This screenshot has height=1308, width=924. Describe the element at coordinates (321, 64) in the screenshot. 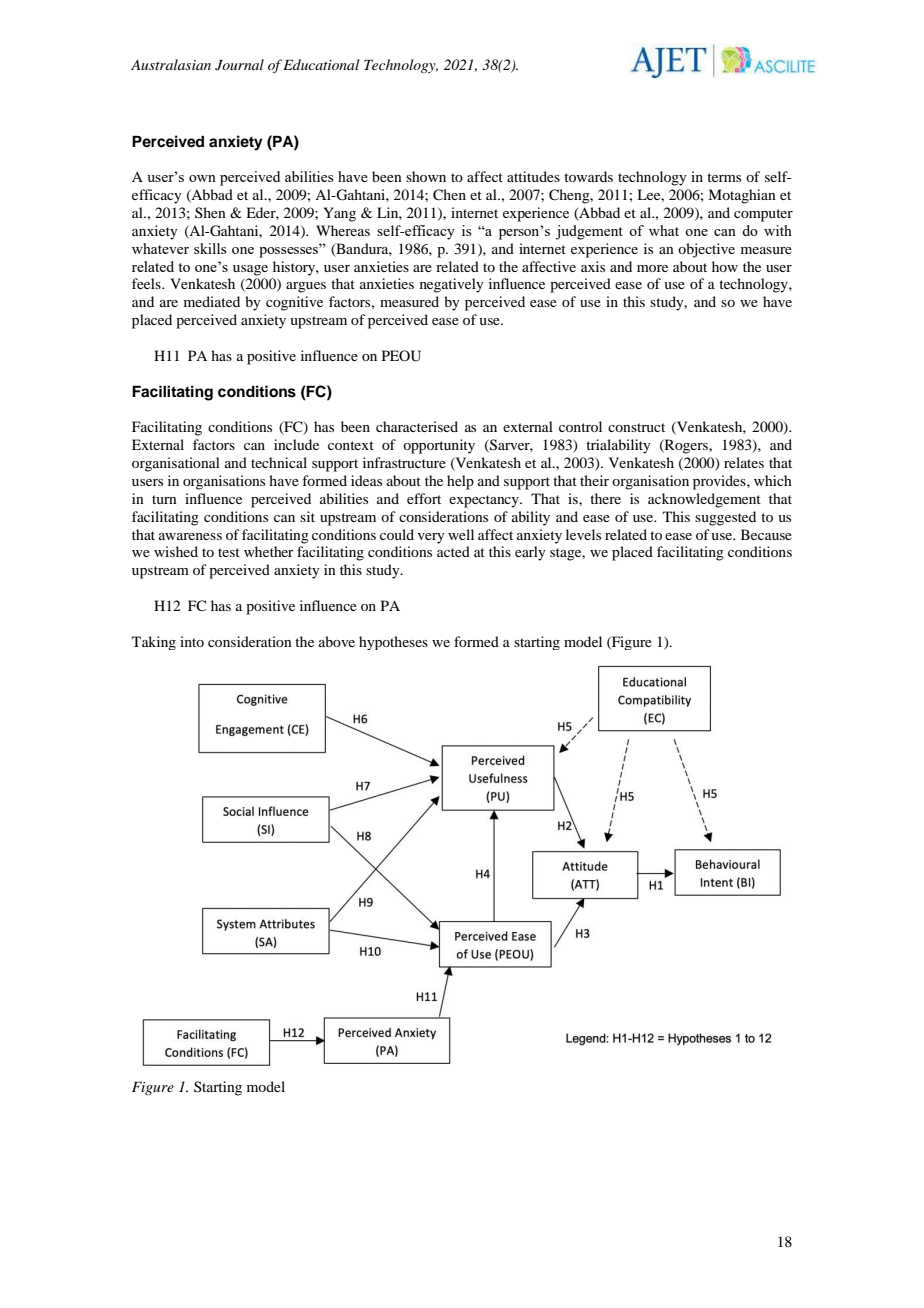

I see `Educational` at that location.
